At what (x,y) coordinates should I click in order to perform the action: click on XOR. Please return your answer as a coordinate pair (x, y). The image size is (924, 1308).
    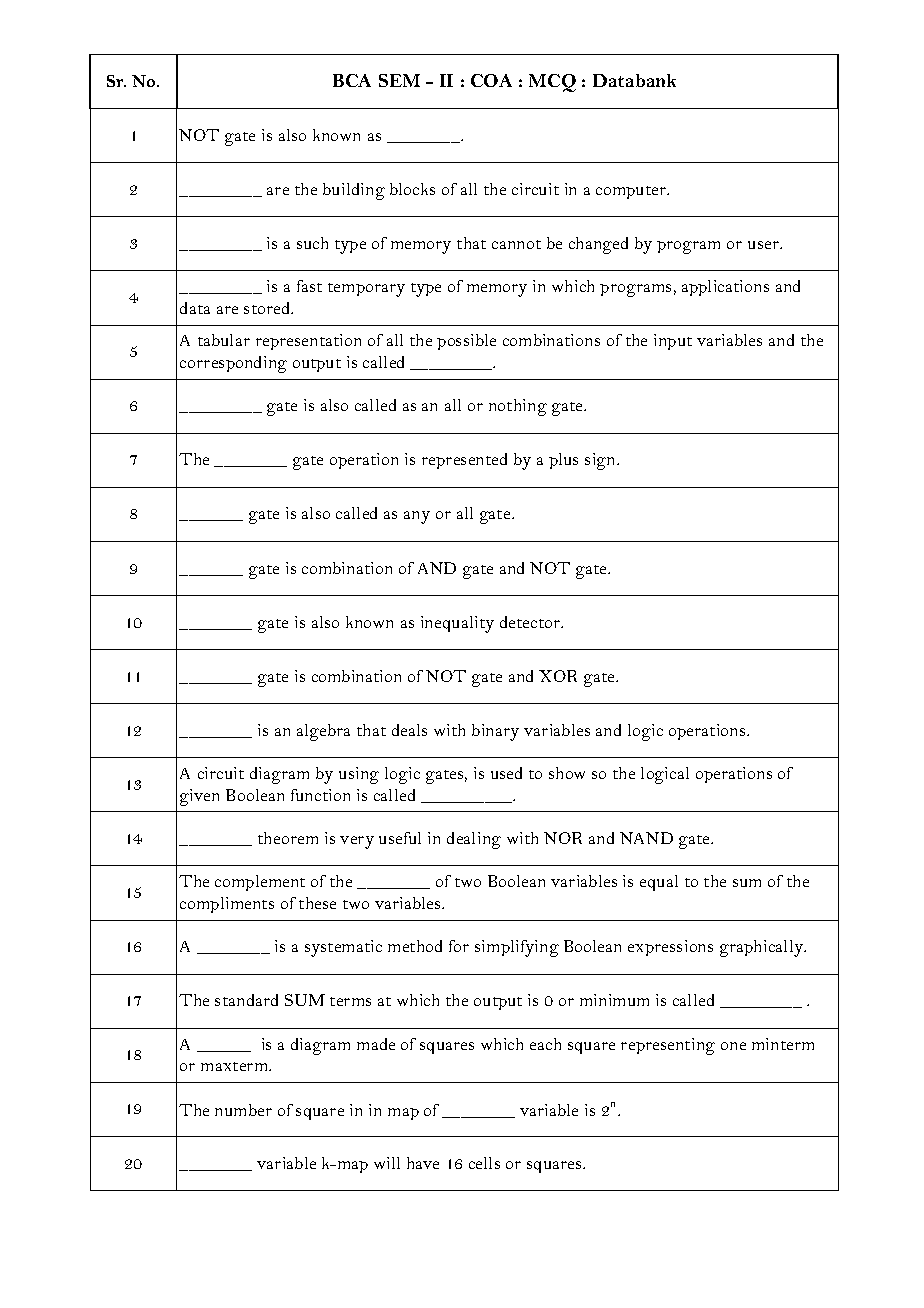
    Looking at the image, I should click on (558, 676).
